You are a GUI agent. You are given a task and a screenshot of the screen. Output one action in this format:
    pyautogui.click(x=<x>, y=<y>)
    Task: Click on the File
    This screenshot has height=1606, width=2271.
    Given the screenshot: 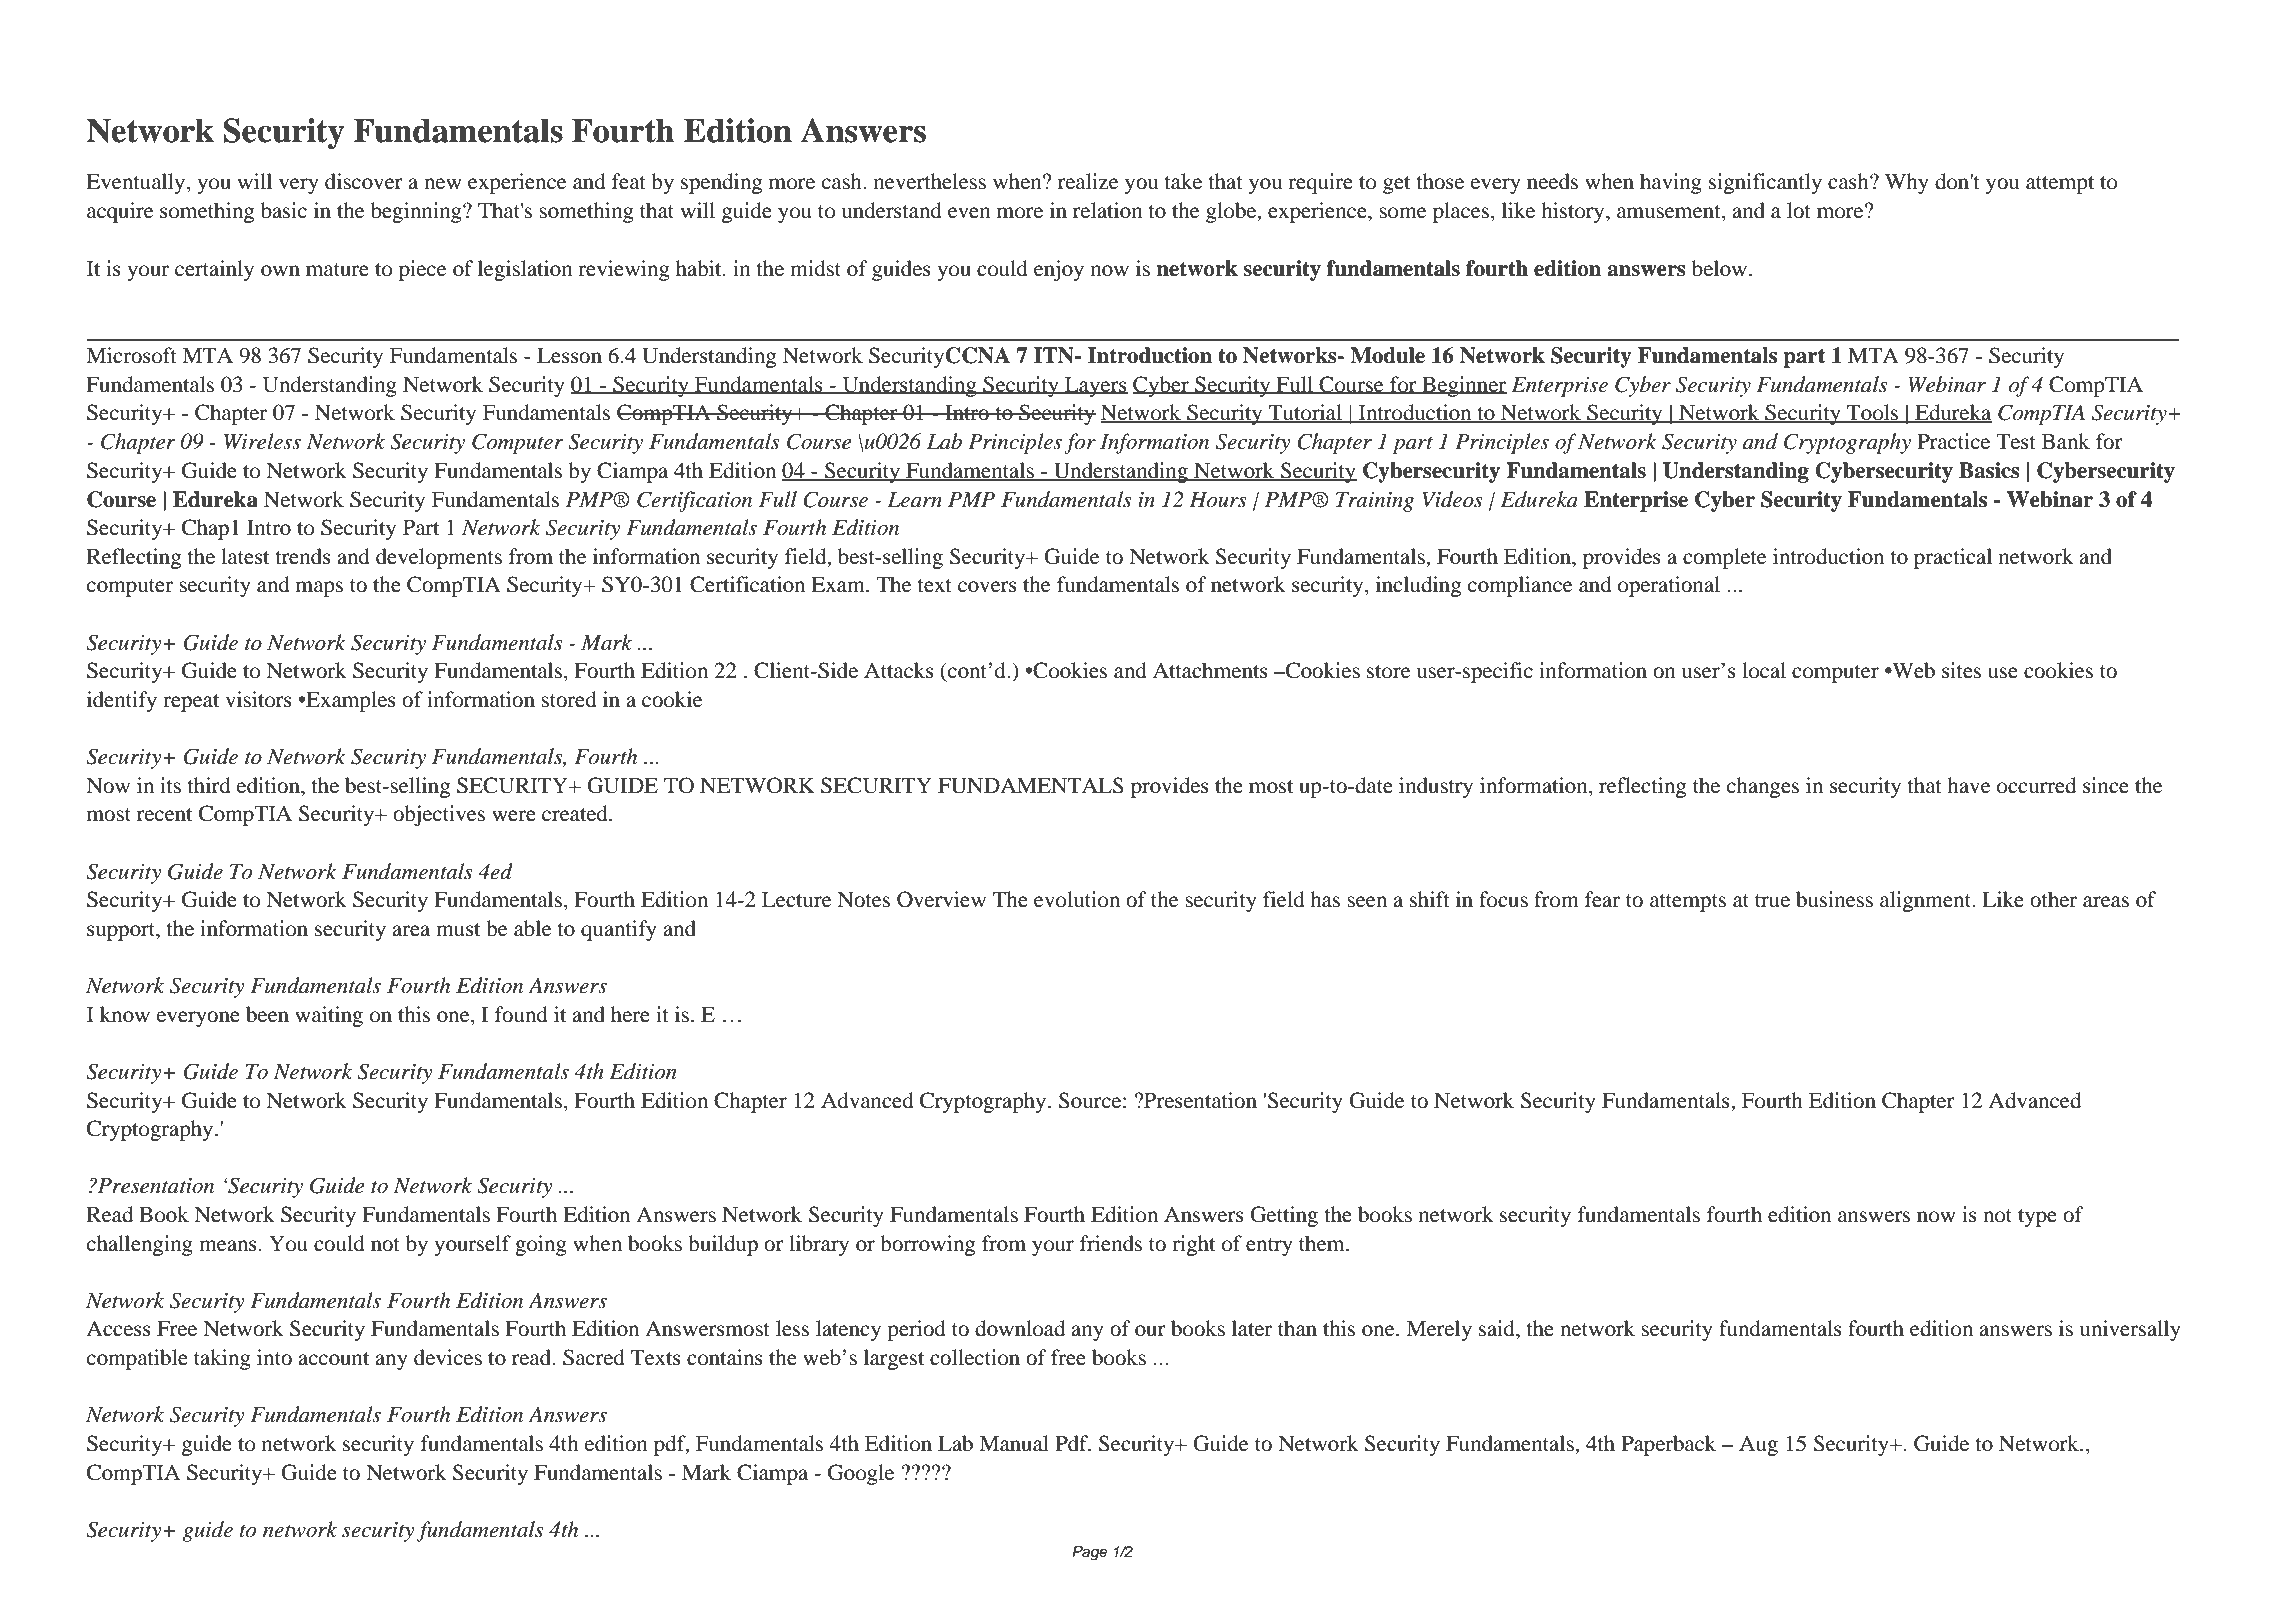 What is the action you would take?
    pyautogui.click(x=265, y=46)
